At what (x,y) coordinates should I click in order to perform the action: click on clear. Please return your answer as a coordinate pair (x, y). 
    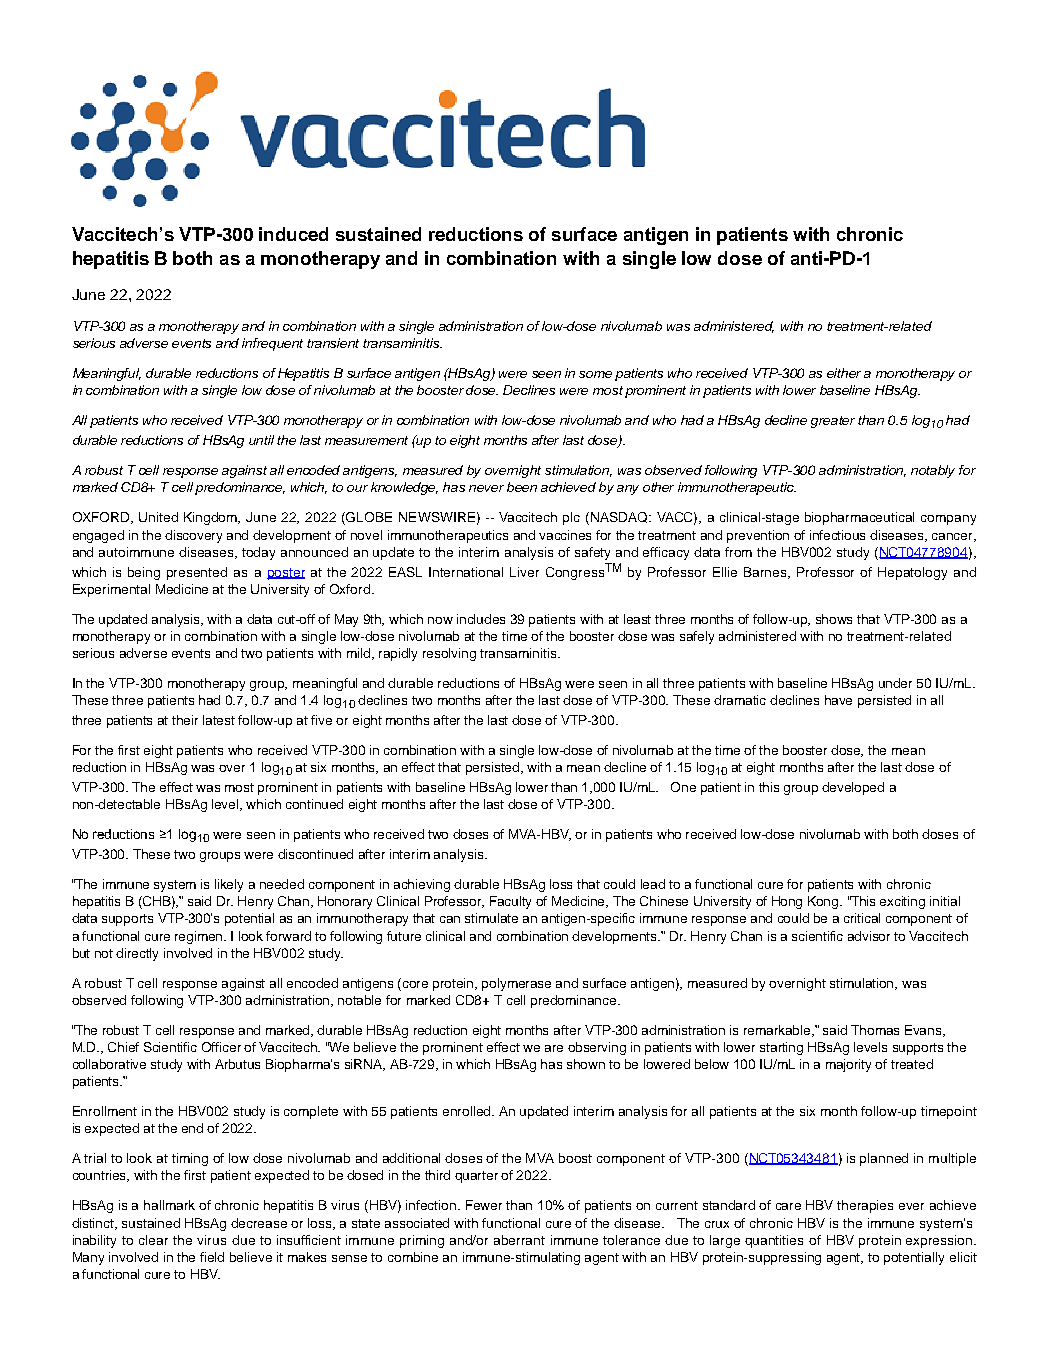
    Looking at the image, I should click on (153, 1240).
